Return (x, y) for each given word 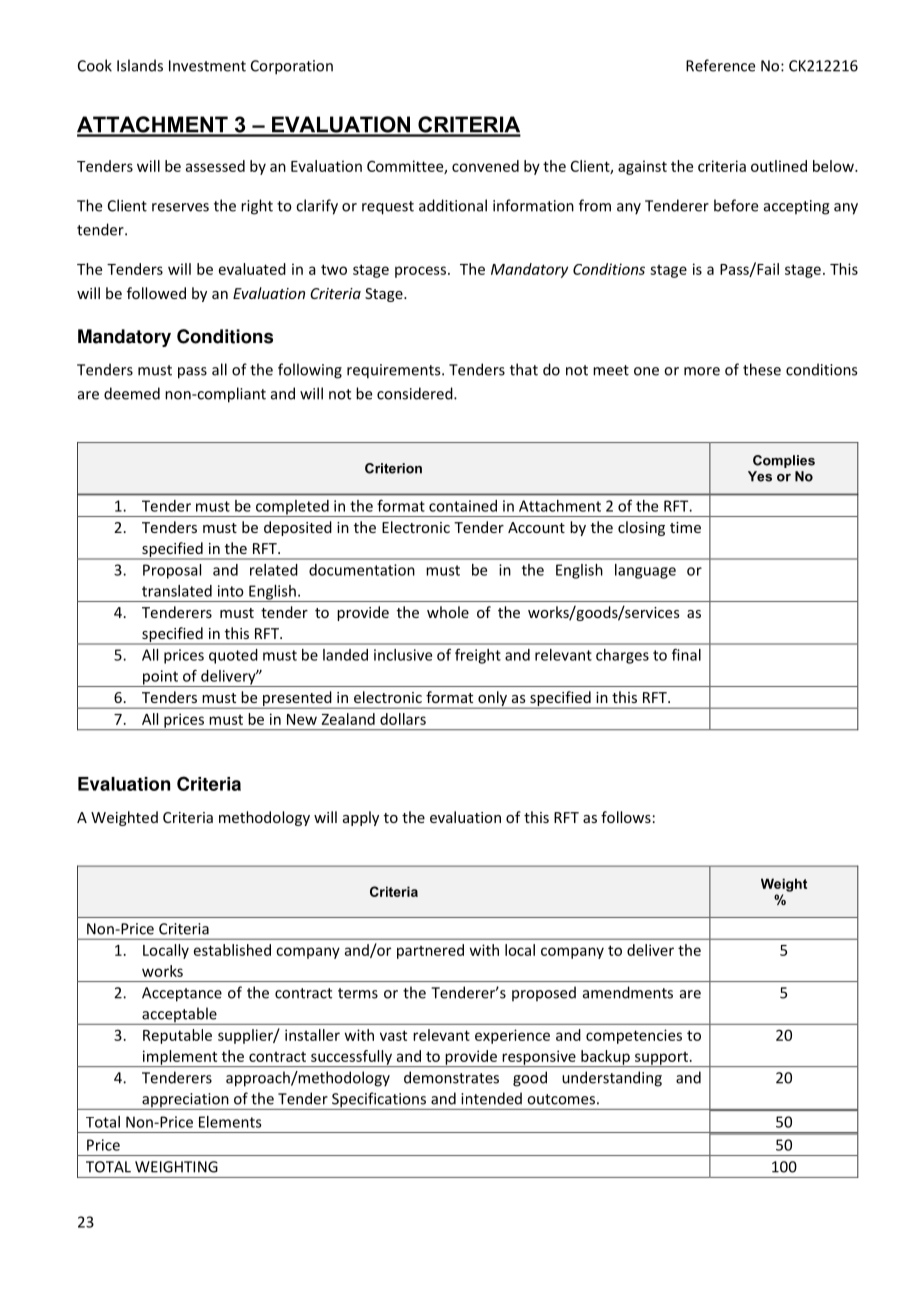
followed (156, 293)
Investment (207, 66)
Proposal (172, 571)
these (762, 369)
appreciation (185, 1101)
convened (485, 166)
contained (463, 506)
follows (626, 817)
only (492, 700)
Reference (720, 65)
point (160, 678)
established (232, 950)
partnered (430, 951)
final (686, 654)
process (422, 272)
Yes (760, 476)
